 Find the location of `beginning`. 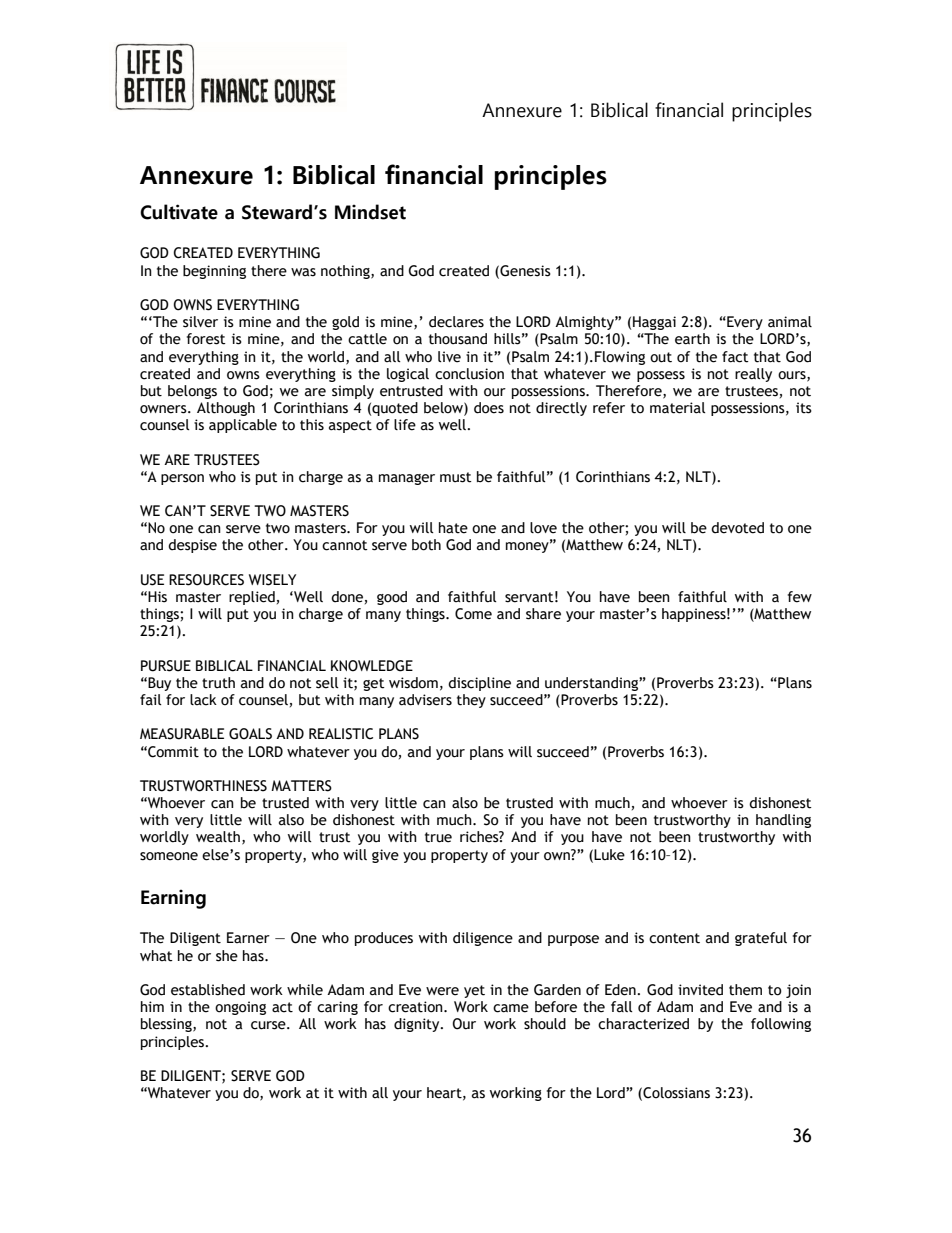

beginning is located at coordinates (214, 272).
